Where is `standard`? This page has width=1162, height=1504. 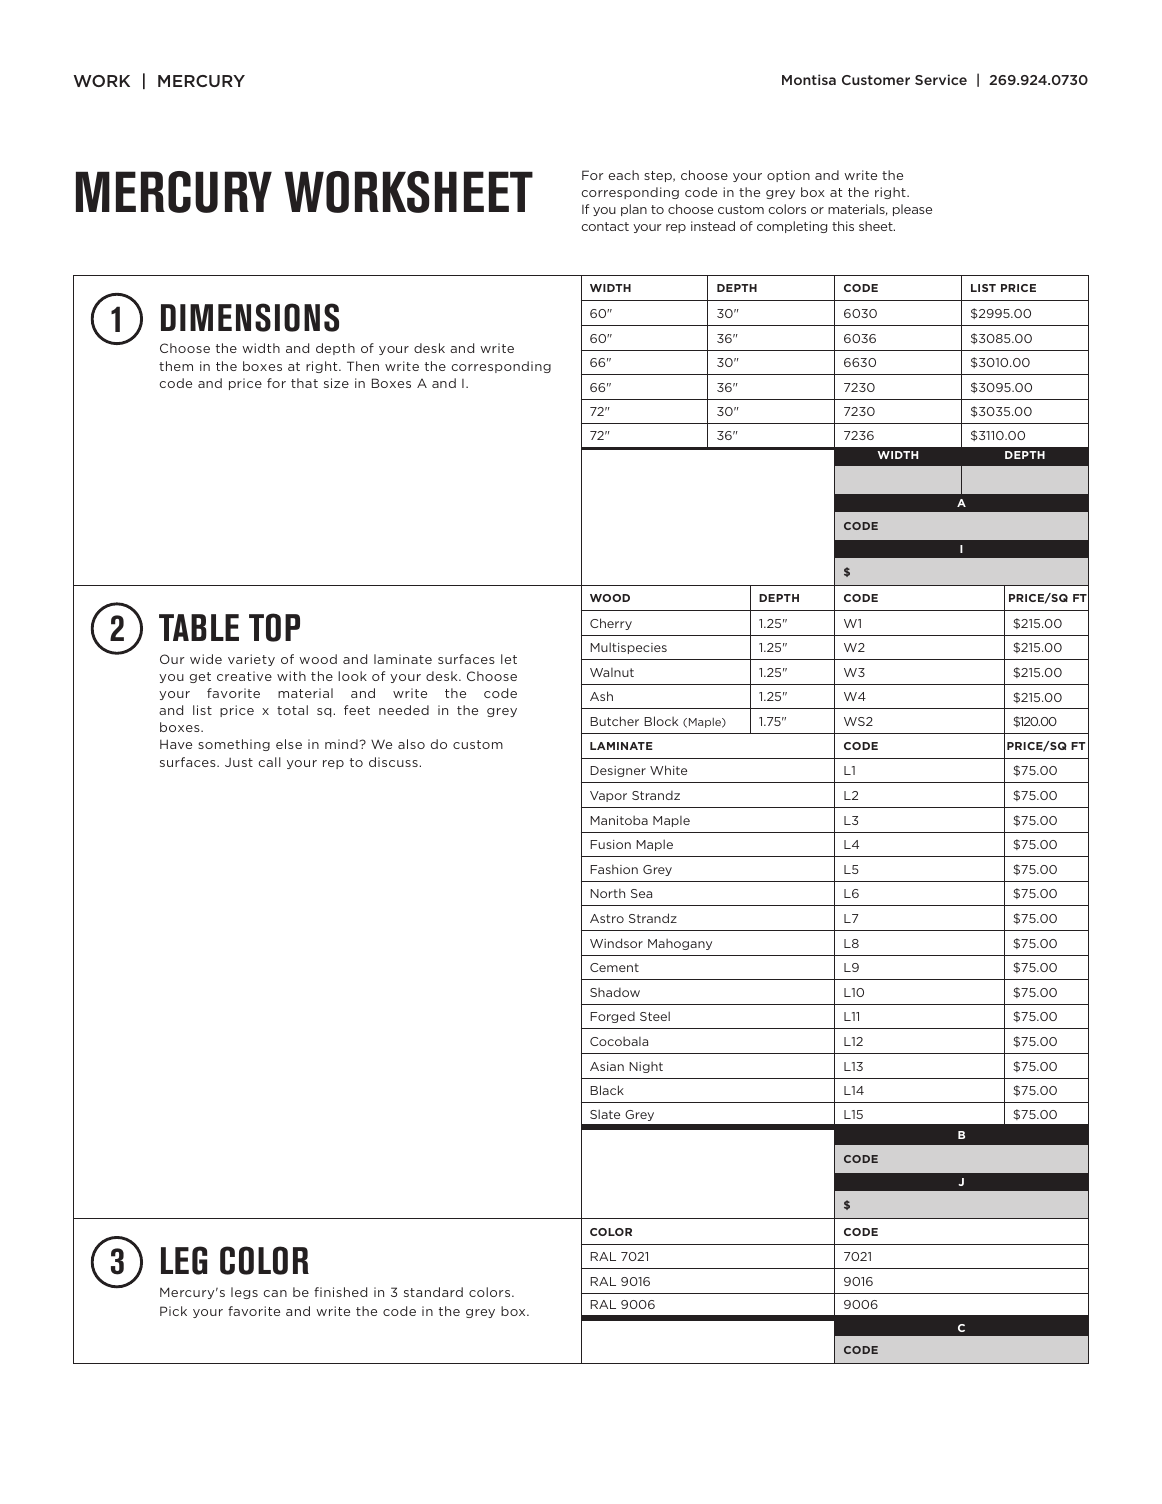 standard is located at coordinates (433, 1292).
